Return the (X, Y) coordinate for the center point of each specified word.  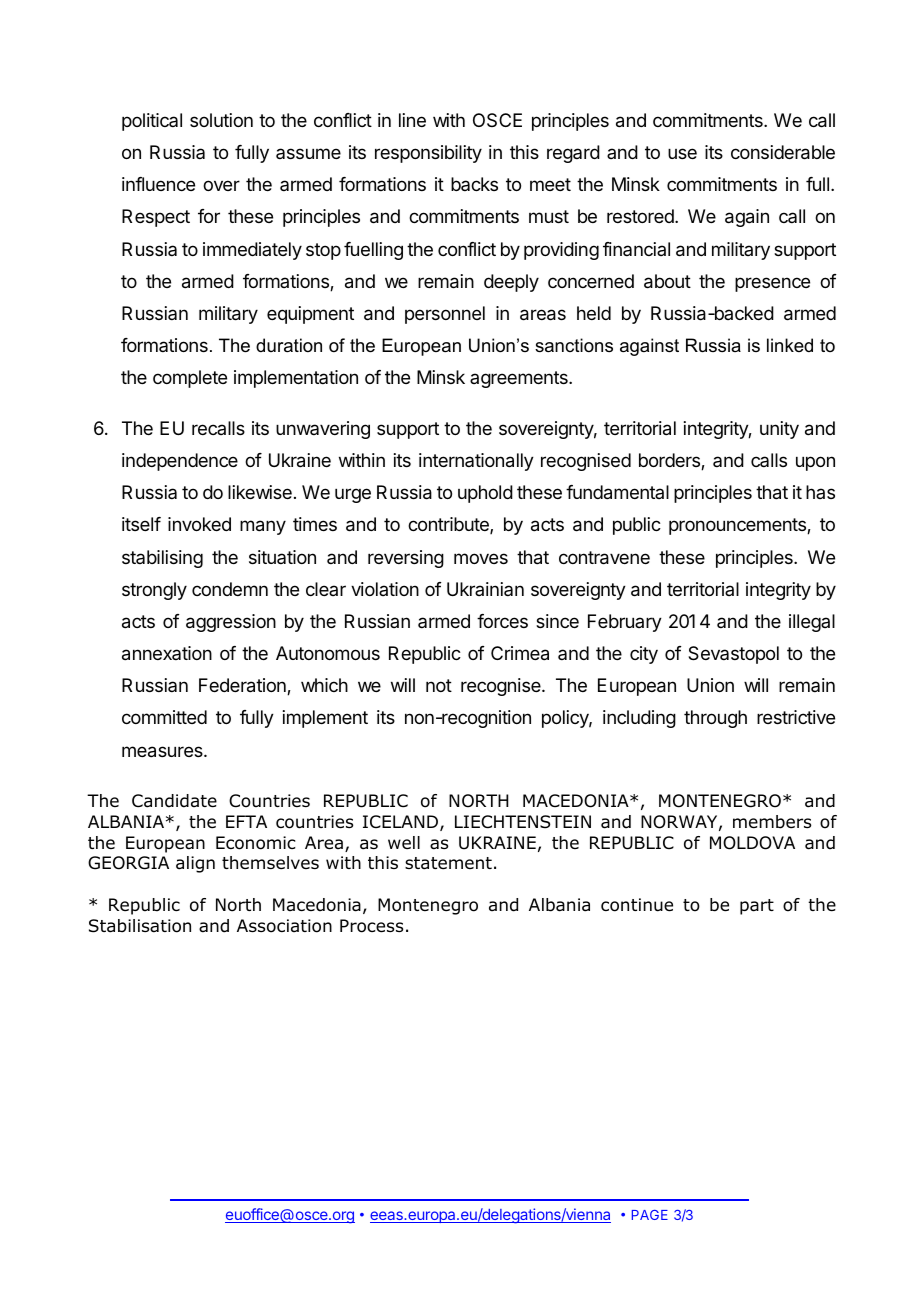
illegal (812, 623)
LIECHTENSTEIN (523, 822)
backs (474, 184)
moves (481, 558)
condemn (230, 589)
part (757, 907)
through (715, 719)
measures (163, 752)
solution (221, 120)
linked (790, 345)
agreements (520, 379)
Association (284, 926)
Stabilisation (140, 926)
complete (190, 379)
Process (371, 926)
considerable (783, 152)
